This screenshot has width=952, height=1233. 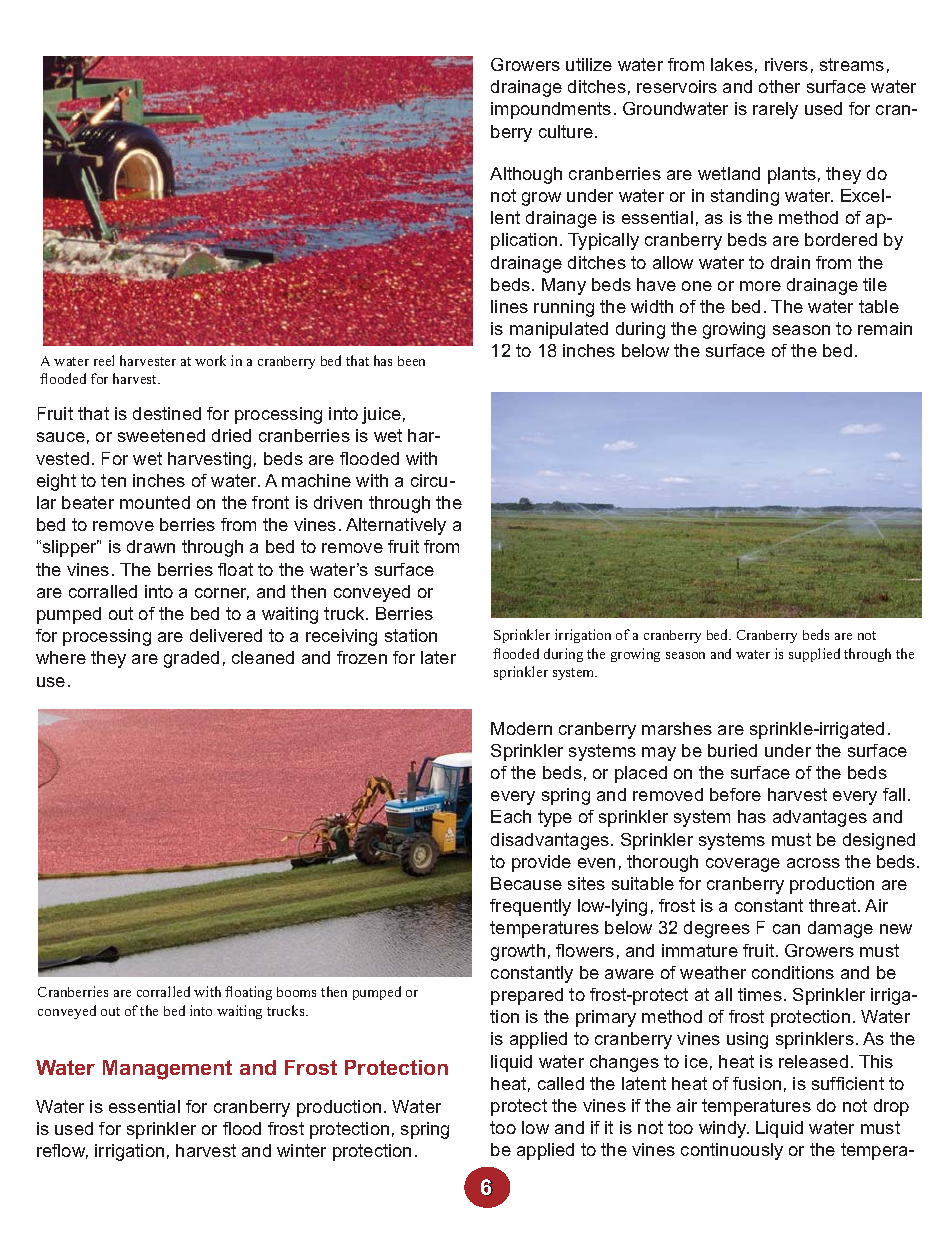 I want to click on other, so click(x=779, y=86).
